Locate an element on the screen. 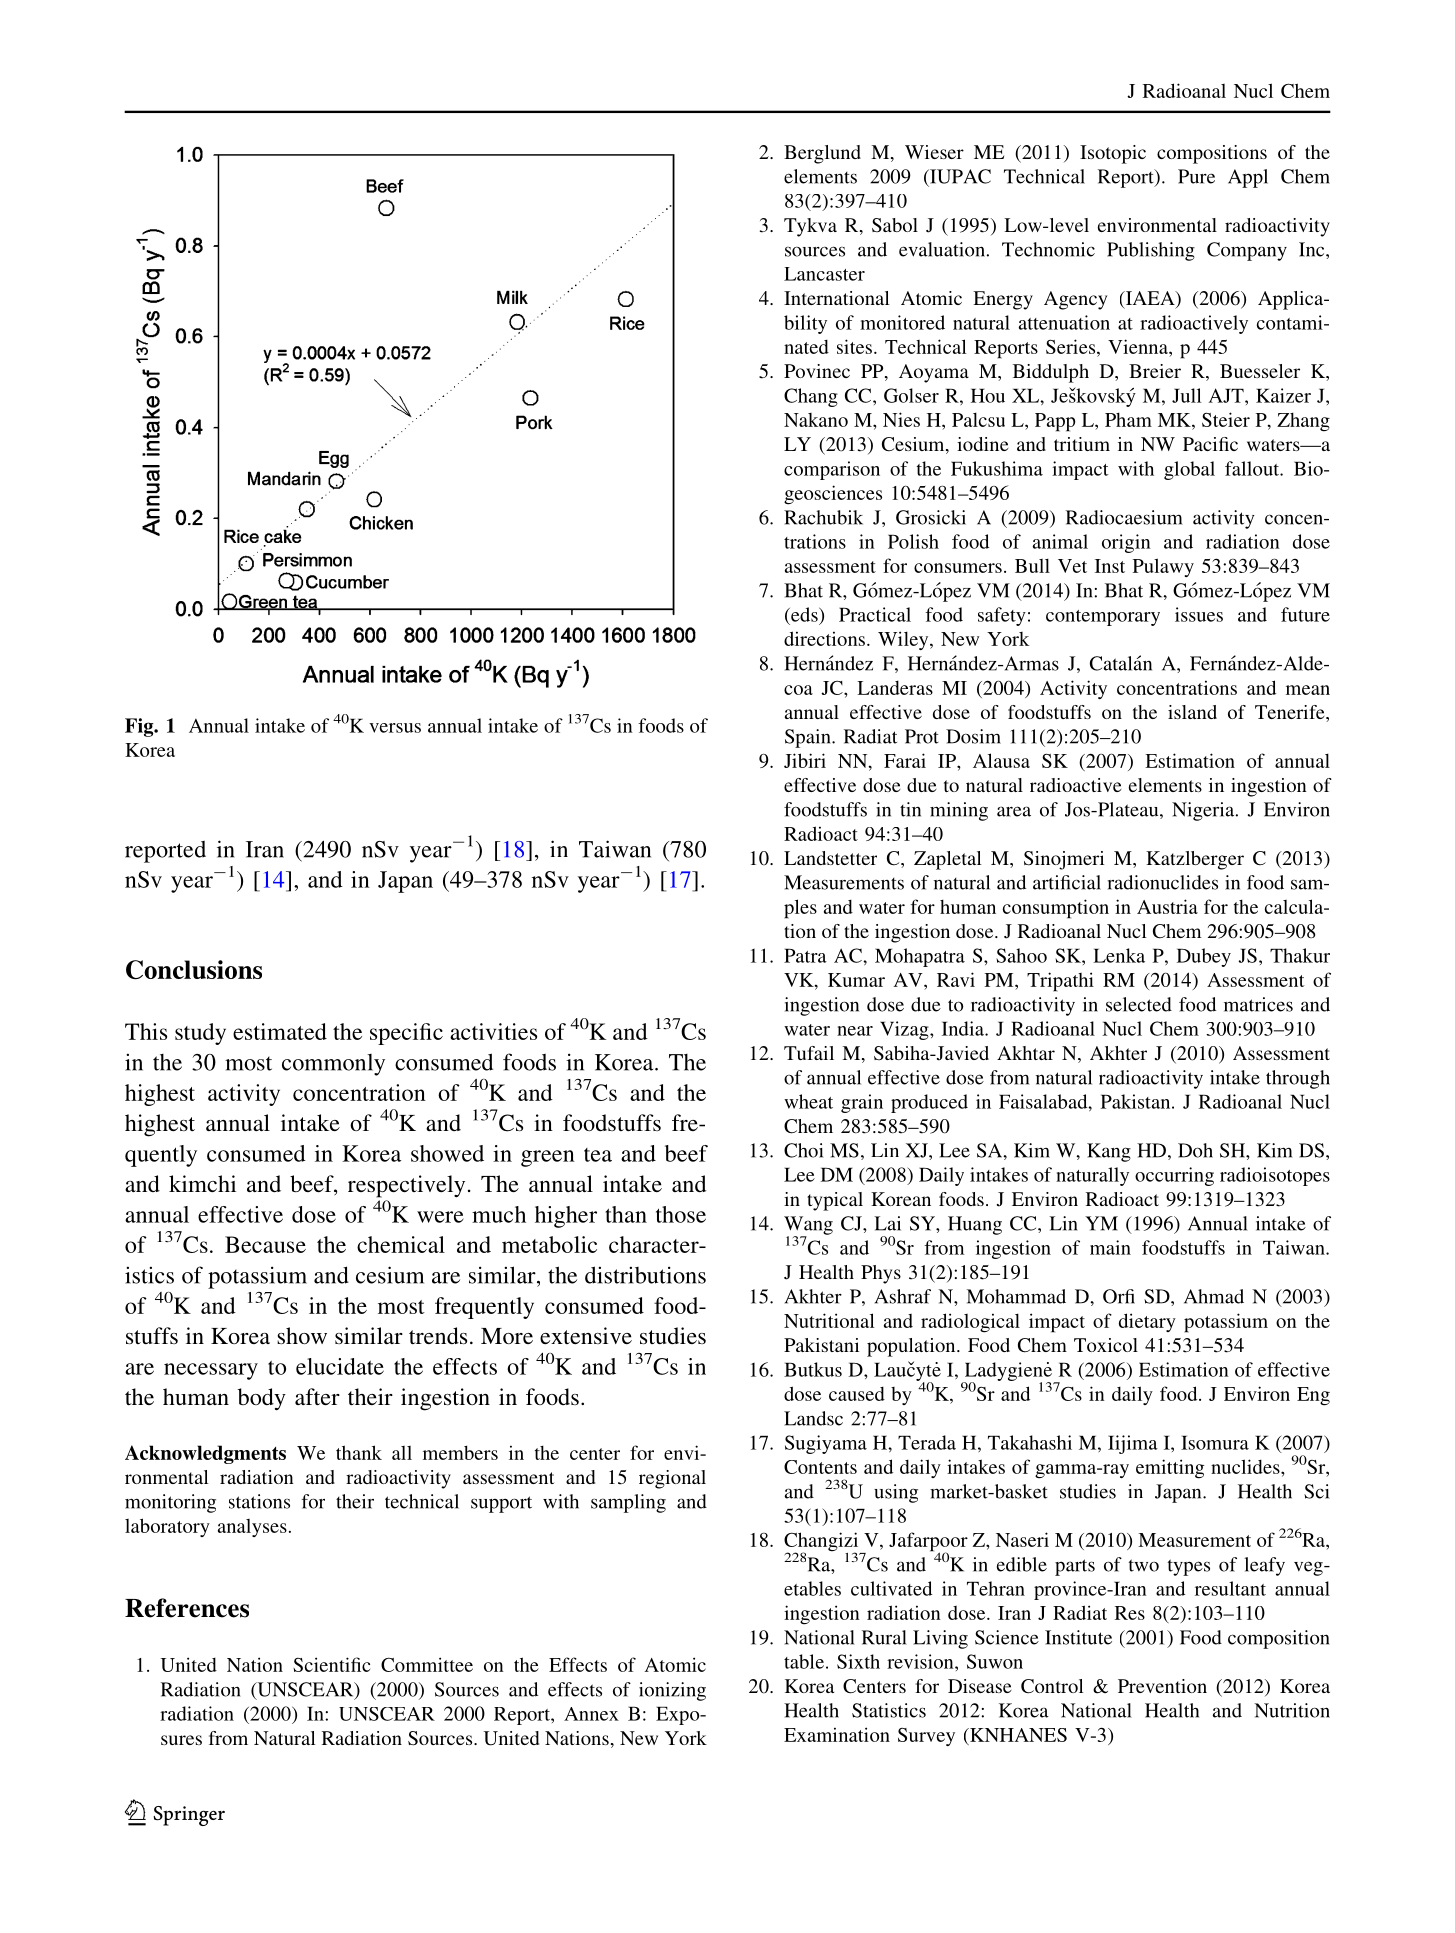 This screenshot has width=1455, height=1933. Control is located at coordinates (1052, 1686).
